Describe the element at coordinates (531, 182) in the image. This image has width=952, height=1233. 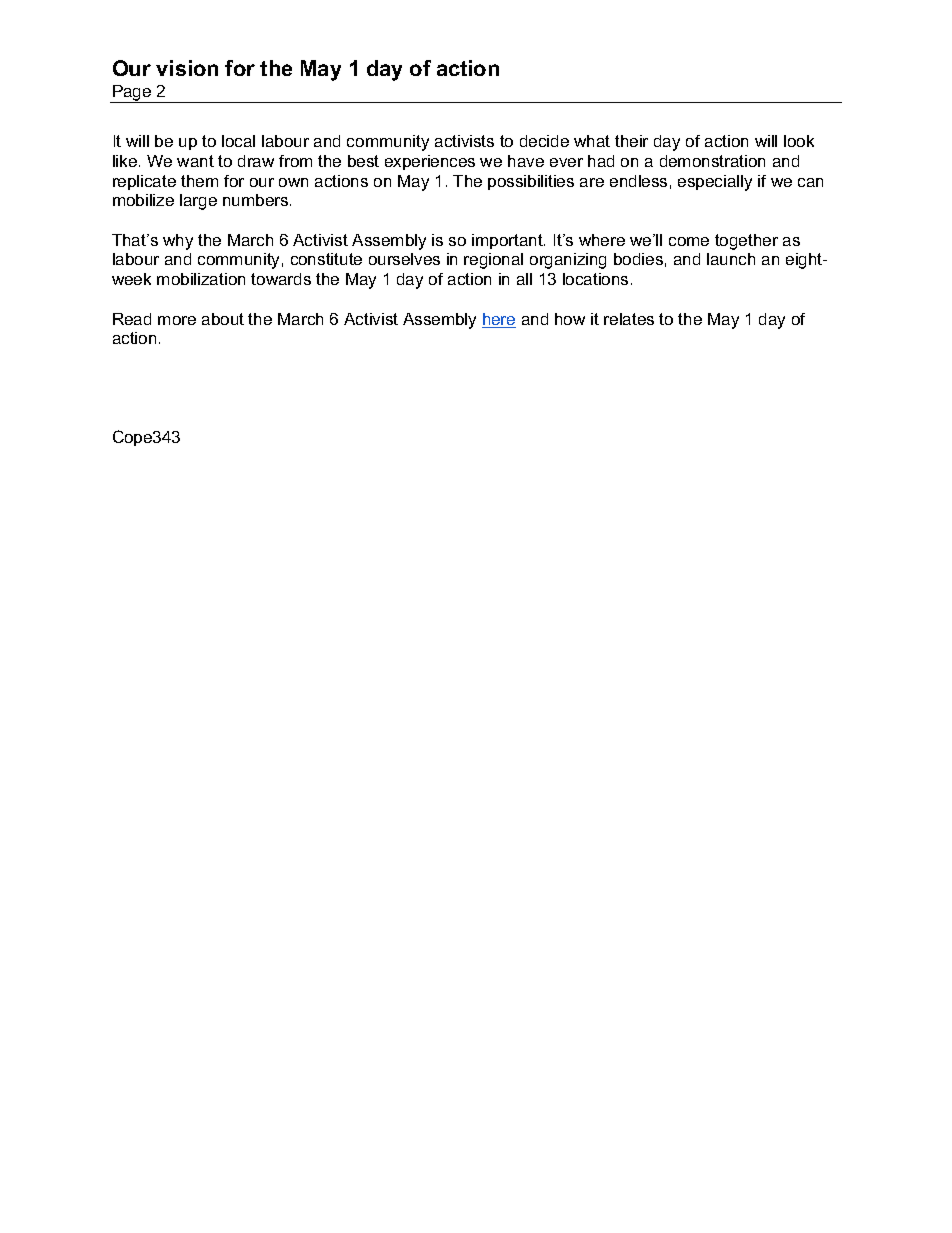
I see `possibilities` at that location.
